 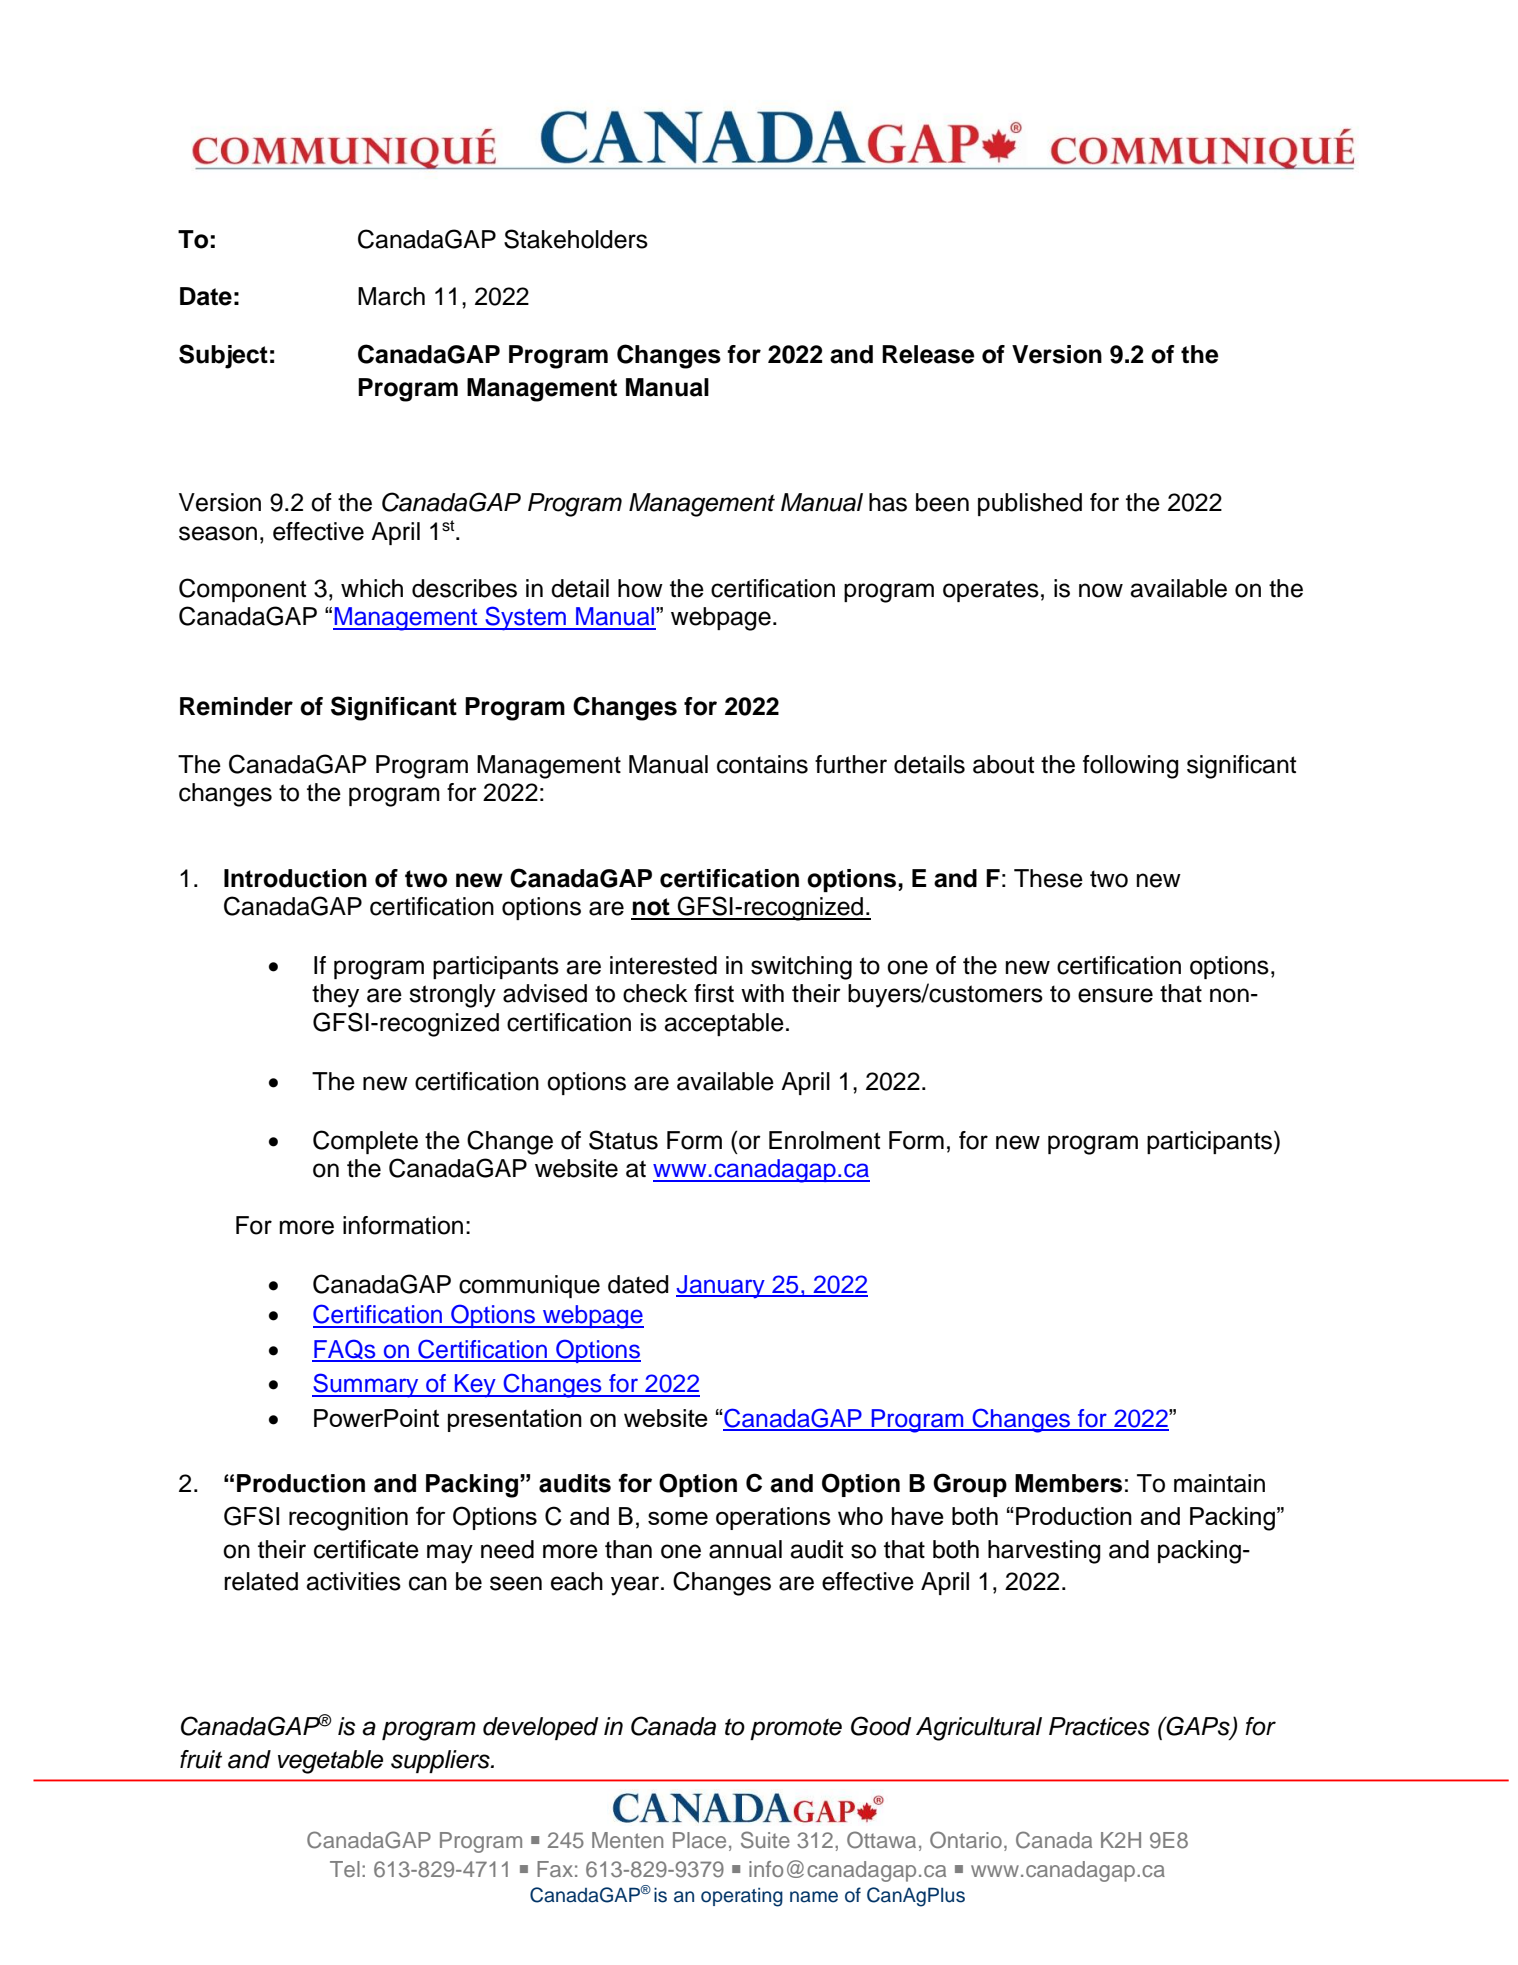 I want to click on March, so click(x=391, y=296).
